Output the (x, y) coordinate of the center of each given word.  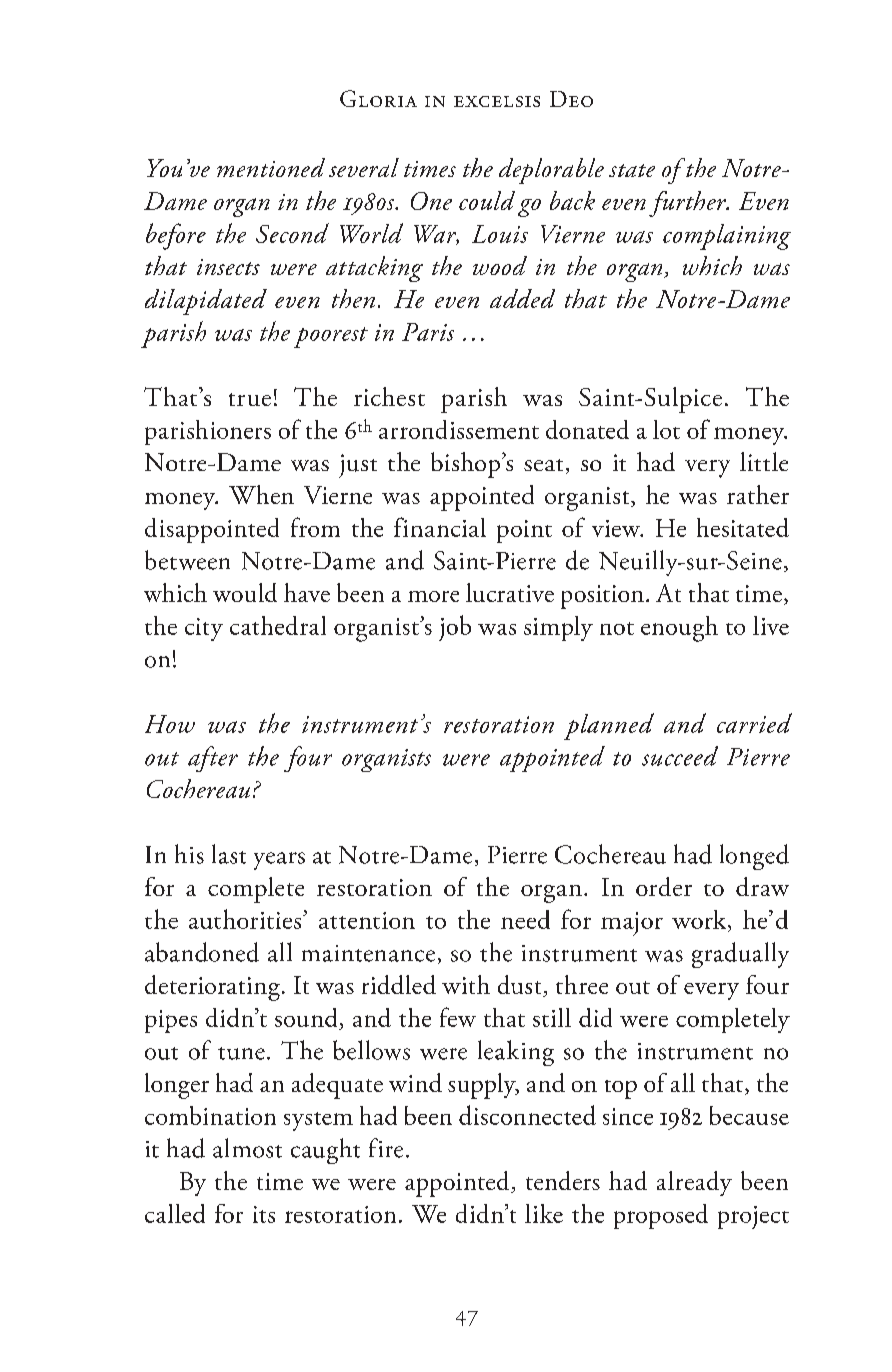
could (487, 200)
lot (666, 429)
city (204, 629)
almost (247, 1148)
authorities (246, 919)
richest (389, 396)
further (688, 204)
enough (679, 629)
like (544, 1213)
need (525, 919)
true (250, 399)
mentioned (271, 167)
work (700, 919)
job (455, 628)
